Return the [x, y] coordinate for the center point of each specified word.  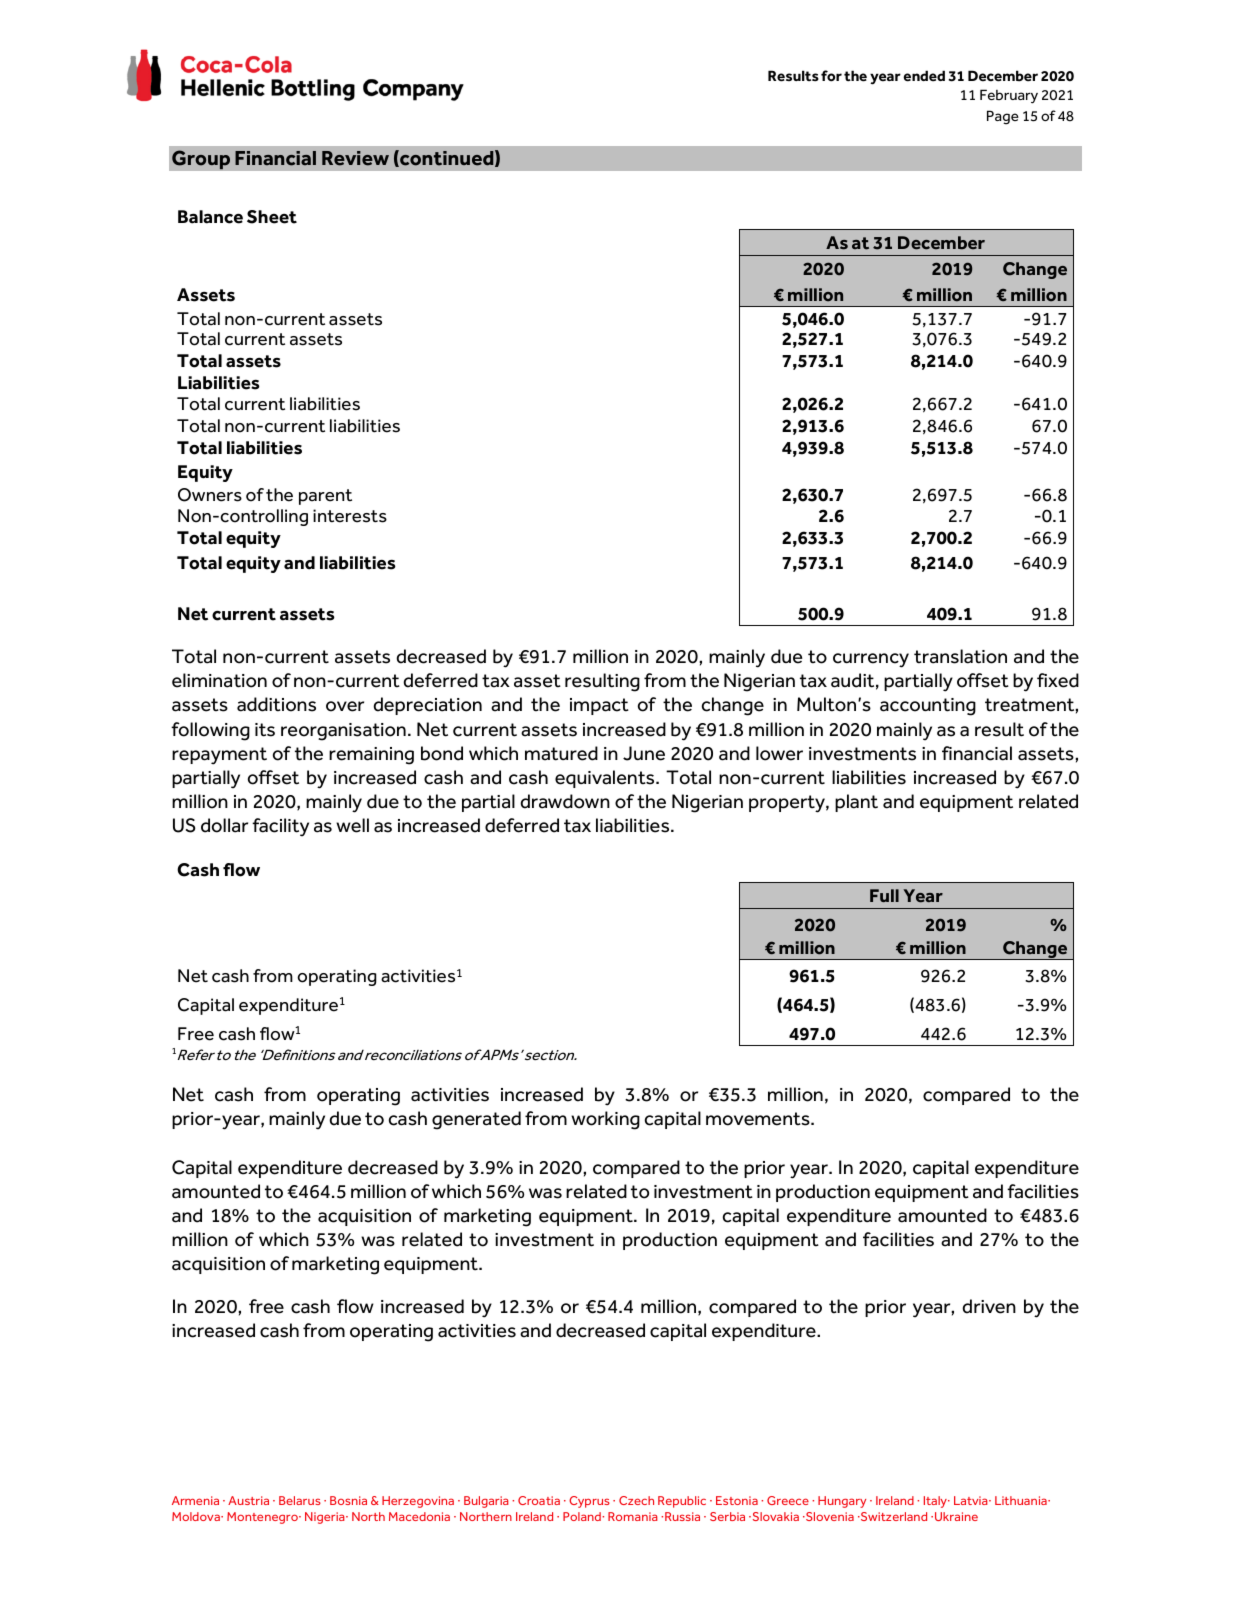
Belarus [300, 1500]
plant [856, 803]
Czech [636, 1500]
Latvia [972, 1500]
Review [355, 158]
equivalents [606, 779]
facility [280, 827]
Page [1003, 117]
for [831, 76]
